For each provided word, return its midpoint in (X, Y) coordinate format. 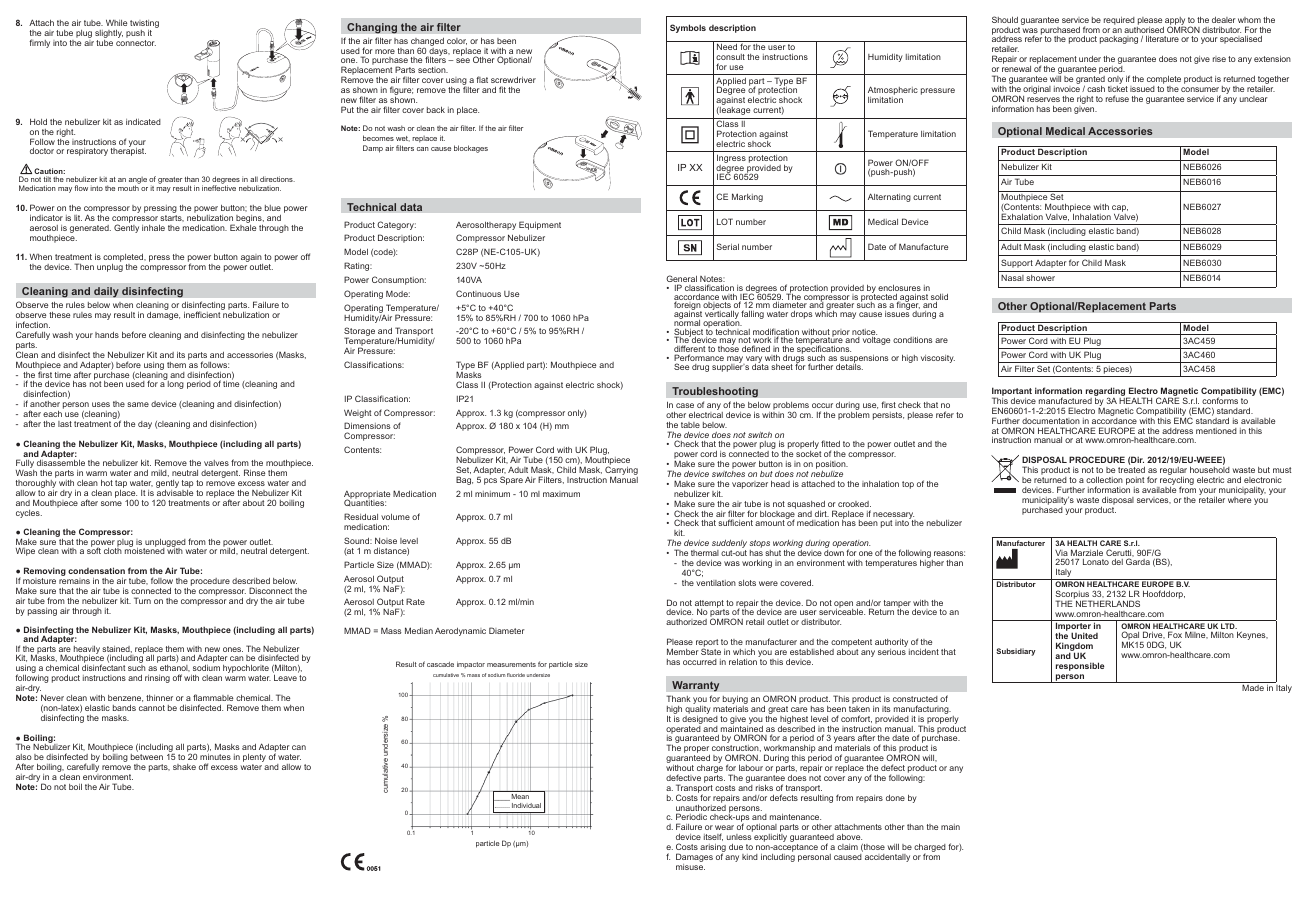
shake (184, 767)
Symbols (688, 28)
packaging (1119, 40)
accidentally (887, 858)
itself (713, 837)
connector (136, 43)
